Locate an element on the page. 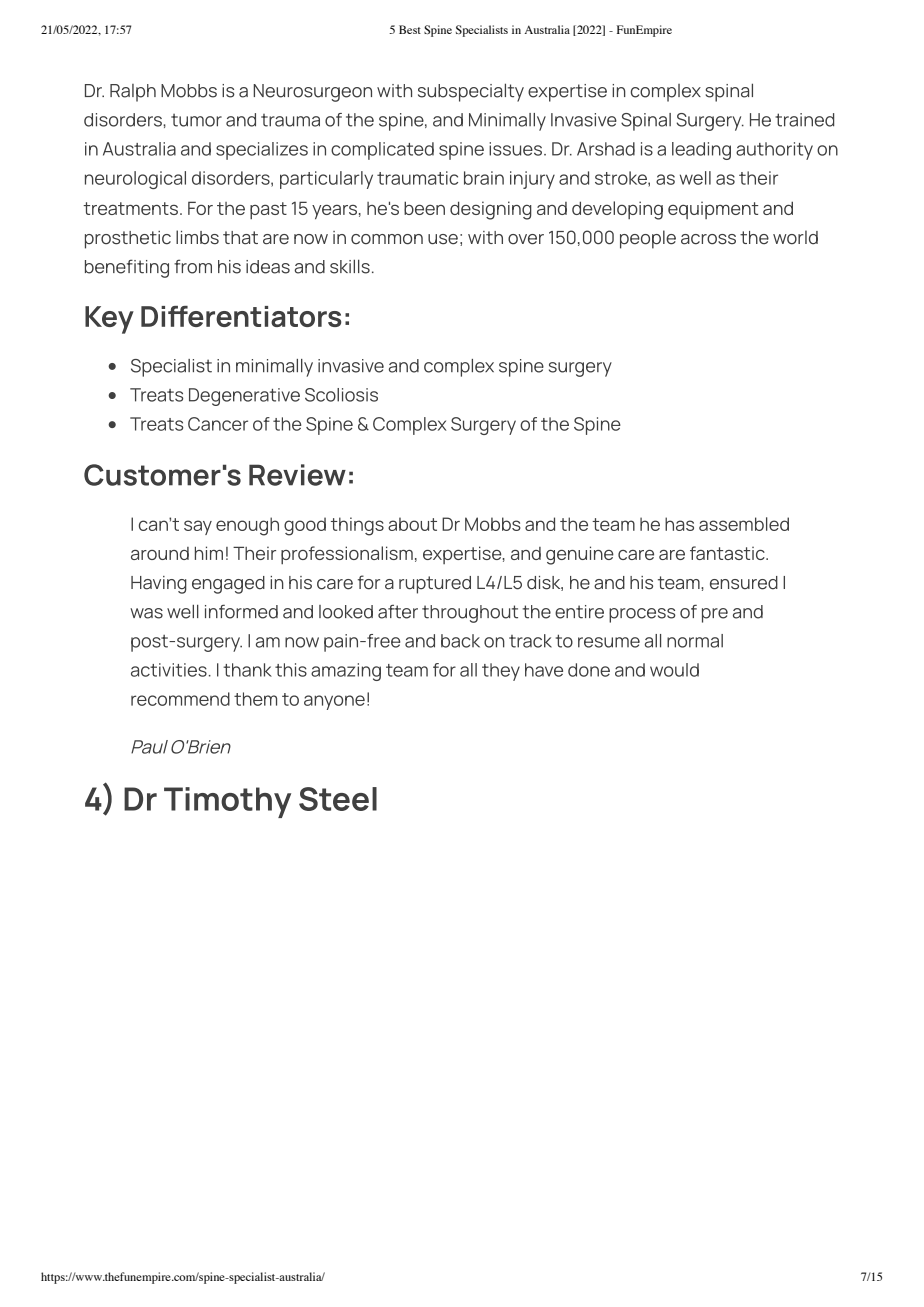 The height and width of the page is (1307, 924). Ralph is located at coordinates (133, 93).
